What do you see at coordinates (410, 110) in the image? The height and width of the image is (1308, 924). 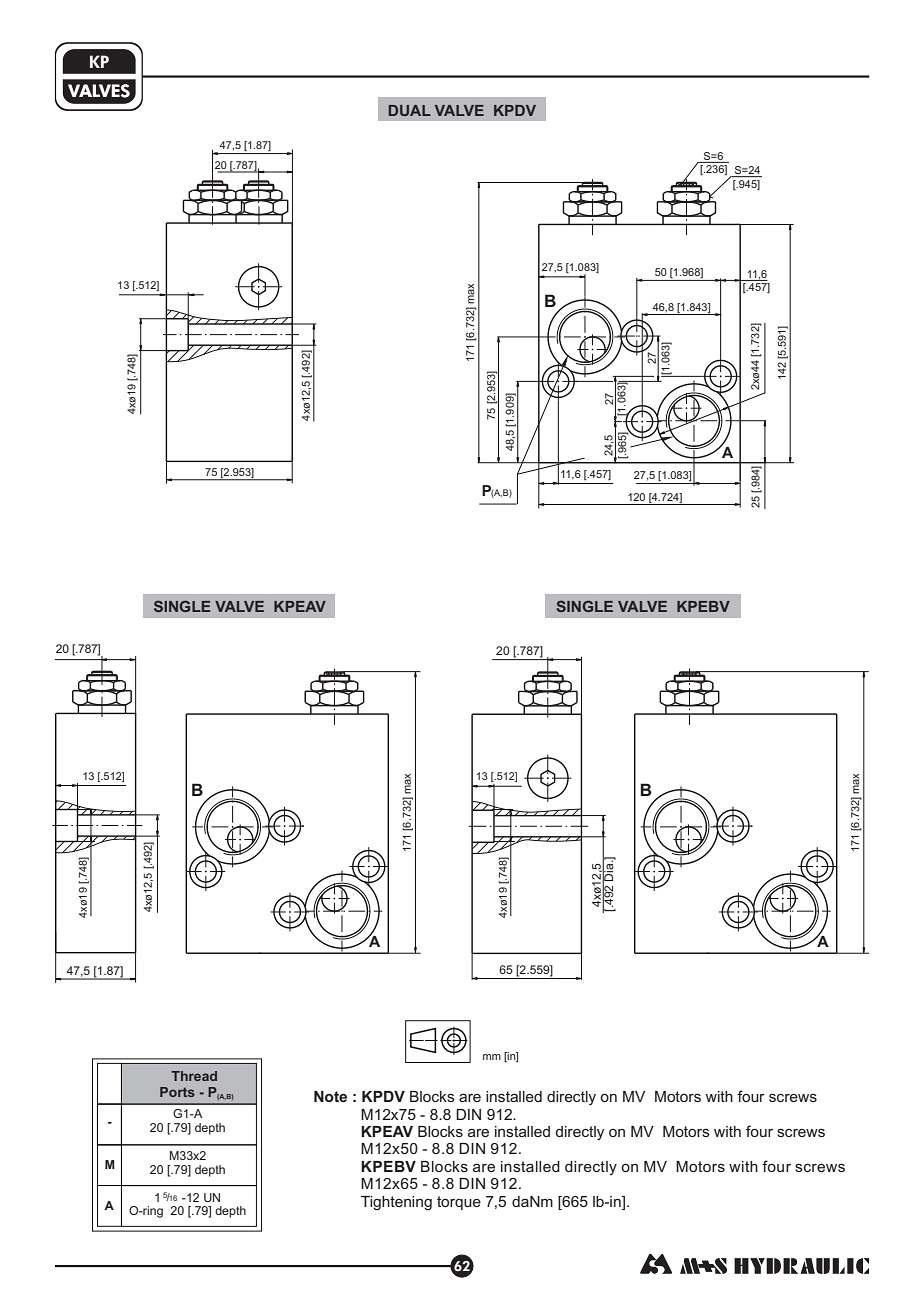 I see `DUAL` at bounding box center [410, 110].
